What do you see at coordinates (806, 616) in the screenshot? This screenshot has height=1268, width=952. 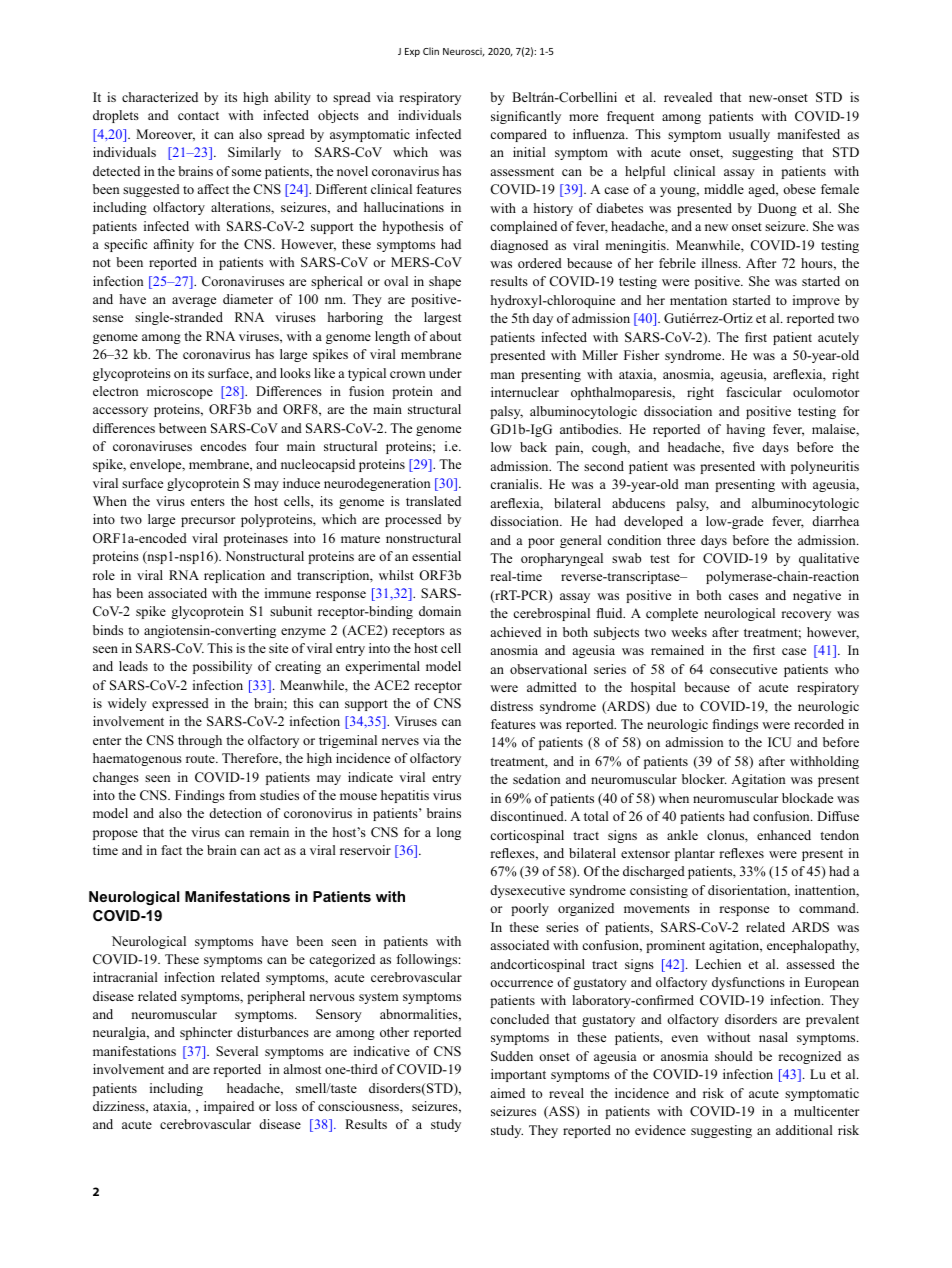 I see `recovery` at bounding box center [806, 616].
